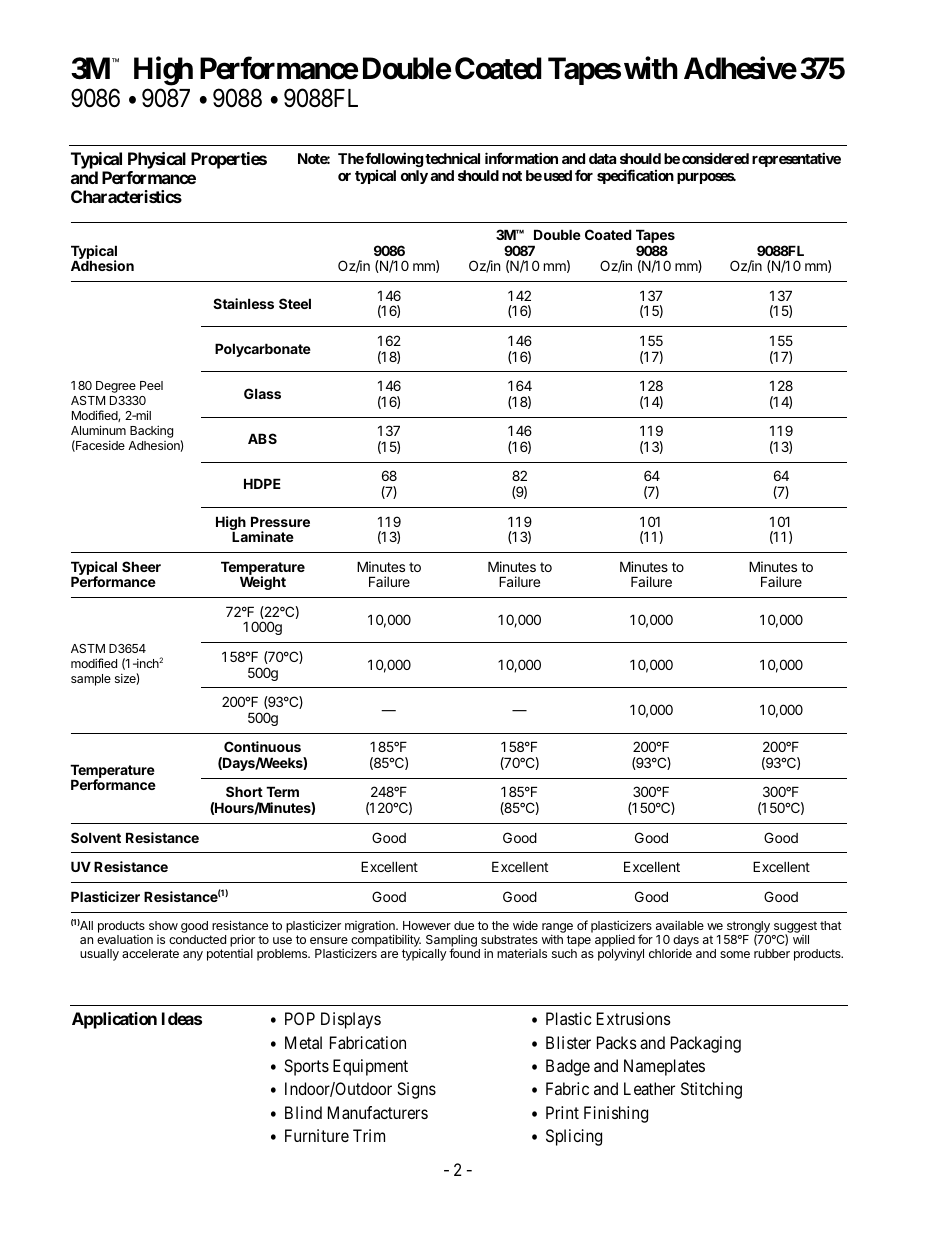 This image has height=1233, width=952. What do you see at coordinates (452, 158) in the image?
I see `technical` at bounding box center [452, 158].
